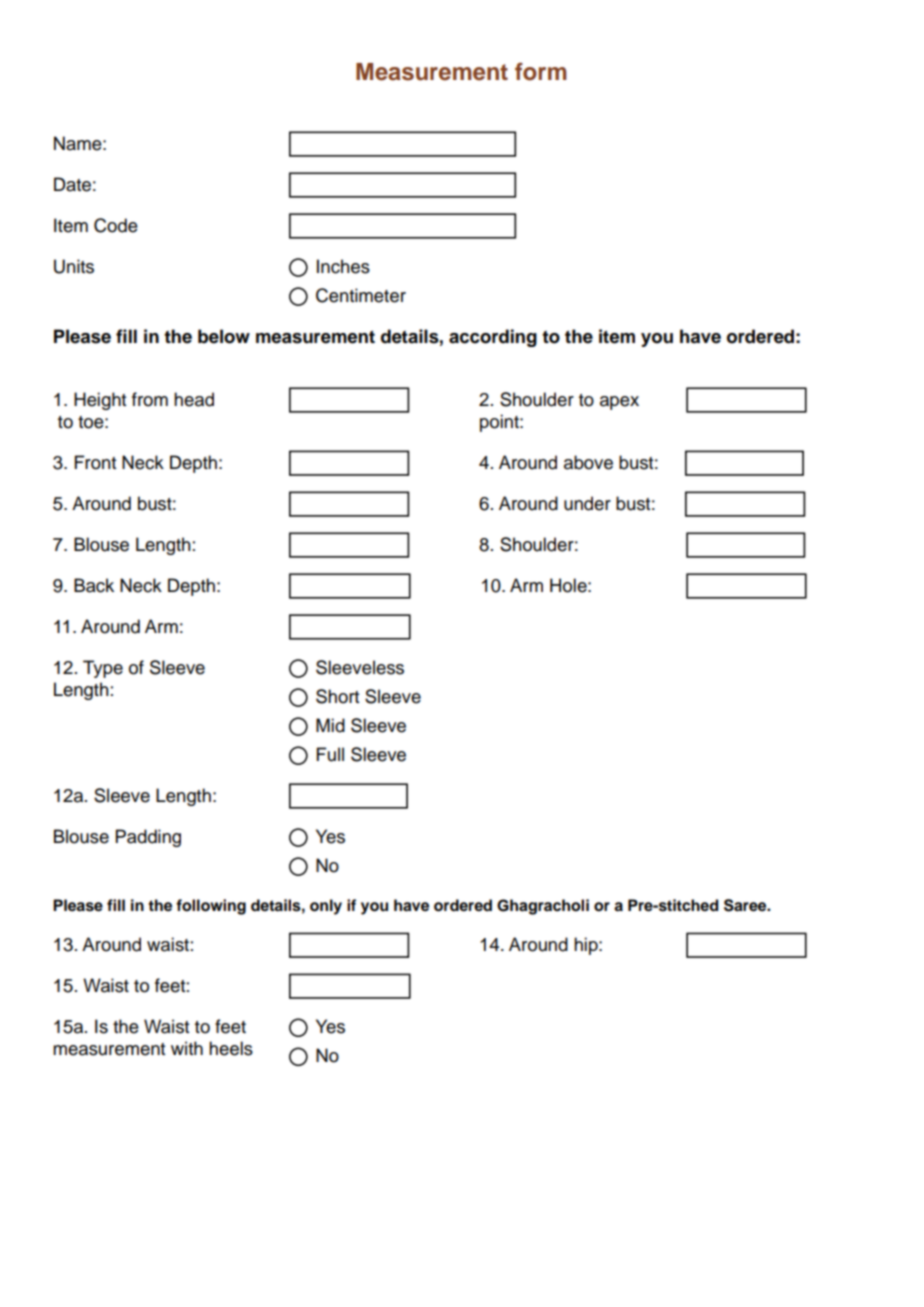  Describe the element at coordinates (541, 71) in the screenshot. I see `form` at that location.
